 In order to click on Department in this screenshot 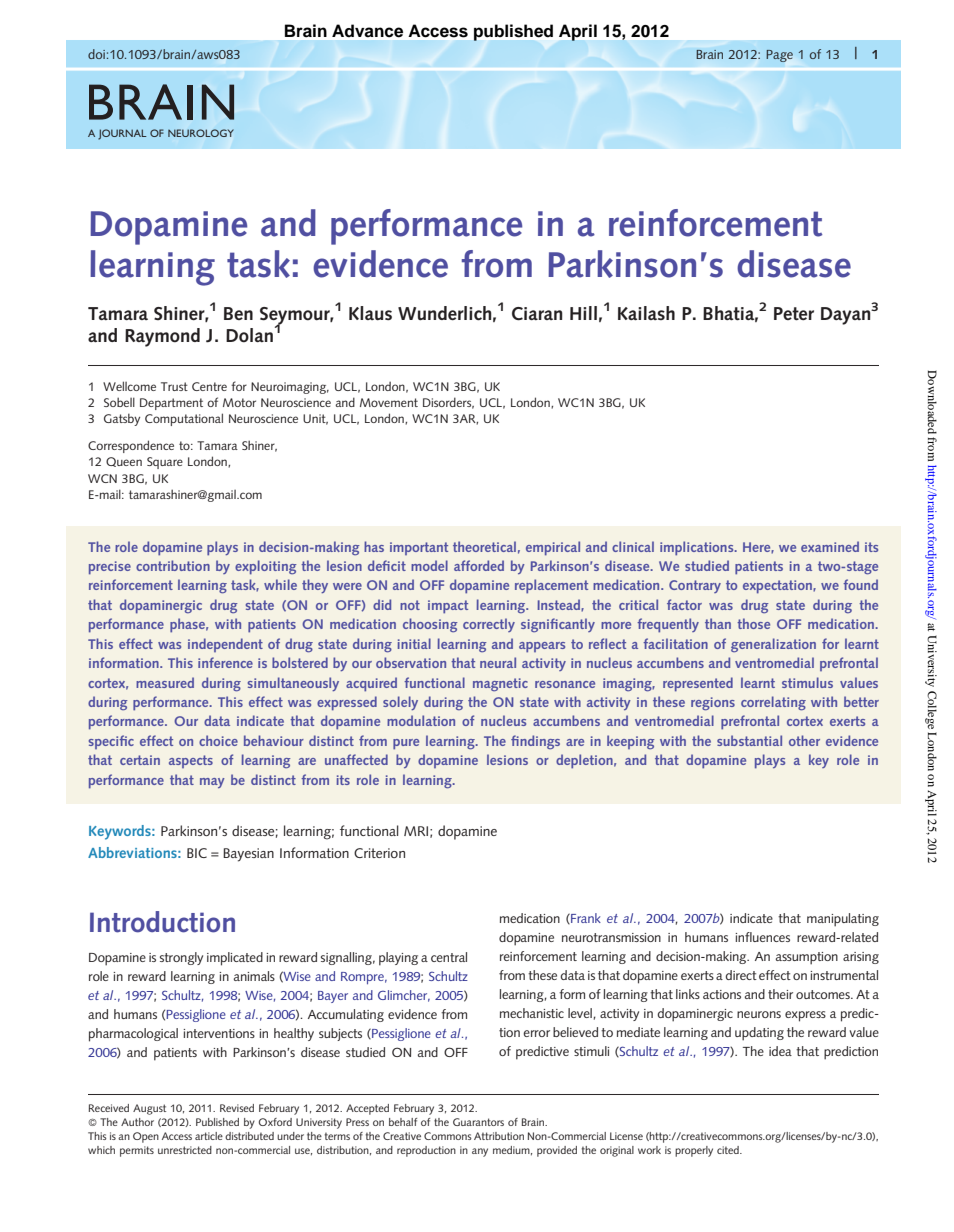, I will do `click(171, 404)`.
